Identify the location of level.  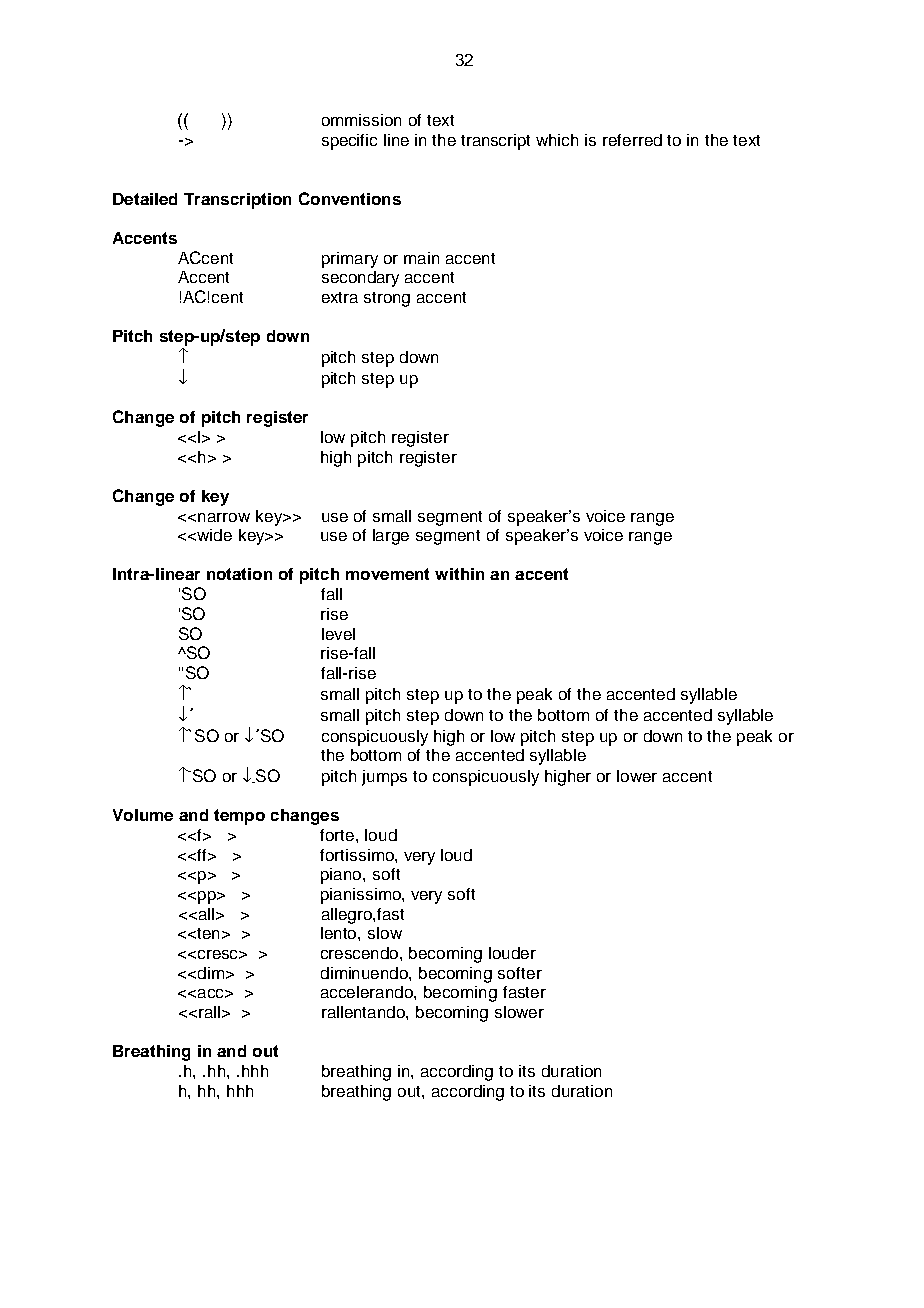
(338, 634).
